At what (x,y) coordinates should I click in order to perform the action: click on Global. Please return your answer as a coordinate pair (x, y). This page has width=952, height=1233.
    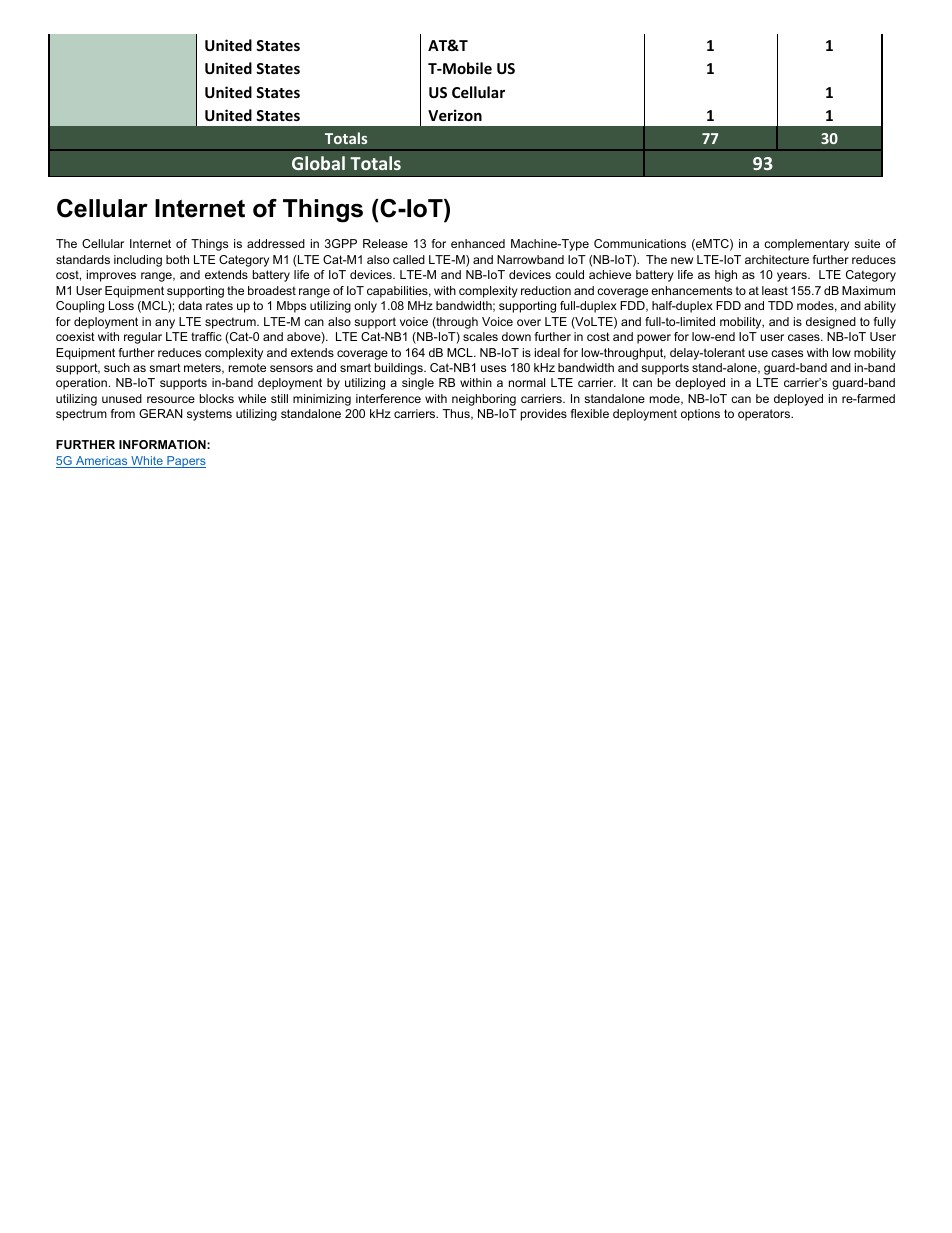
    Looking at the image, I should click on (318, 163).
